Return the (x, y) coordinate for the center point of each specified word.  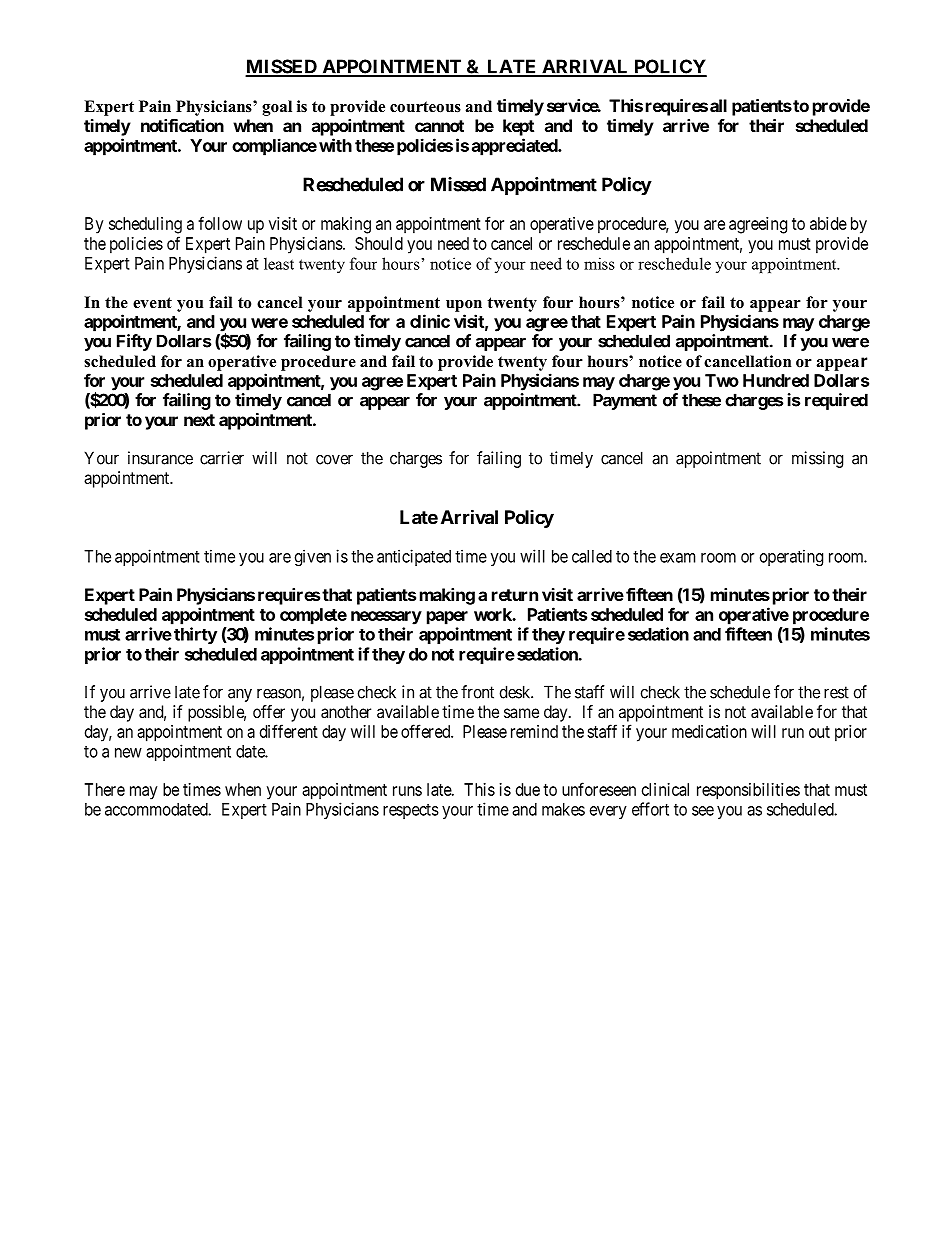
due (528, 789)
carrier (222, 458)
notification (182, 125)
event (152, 303)
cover (334, 459)
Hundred (776, 380)
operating (791, 557)
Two (722, 380)
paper (447, 618)
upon (464, 306)
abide (828, 223)
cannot (439, 126)
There (104, 789)
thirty (195, 635)
